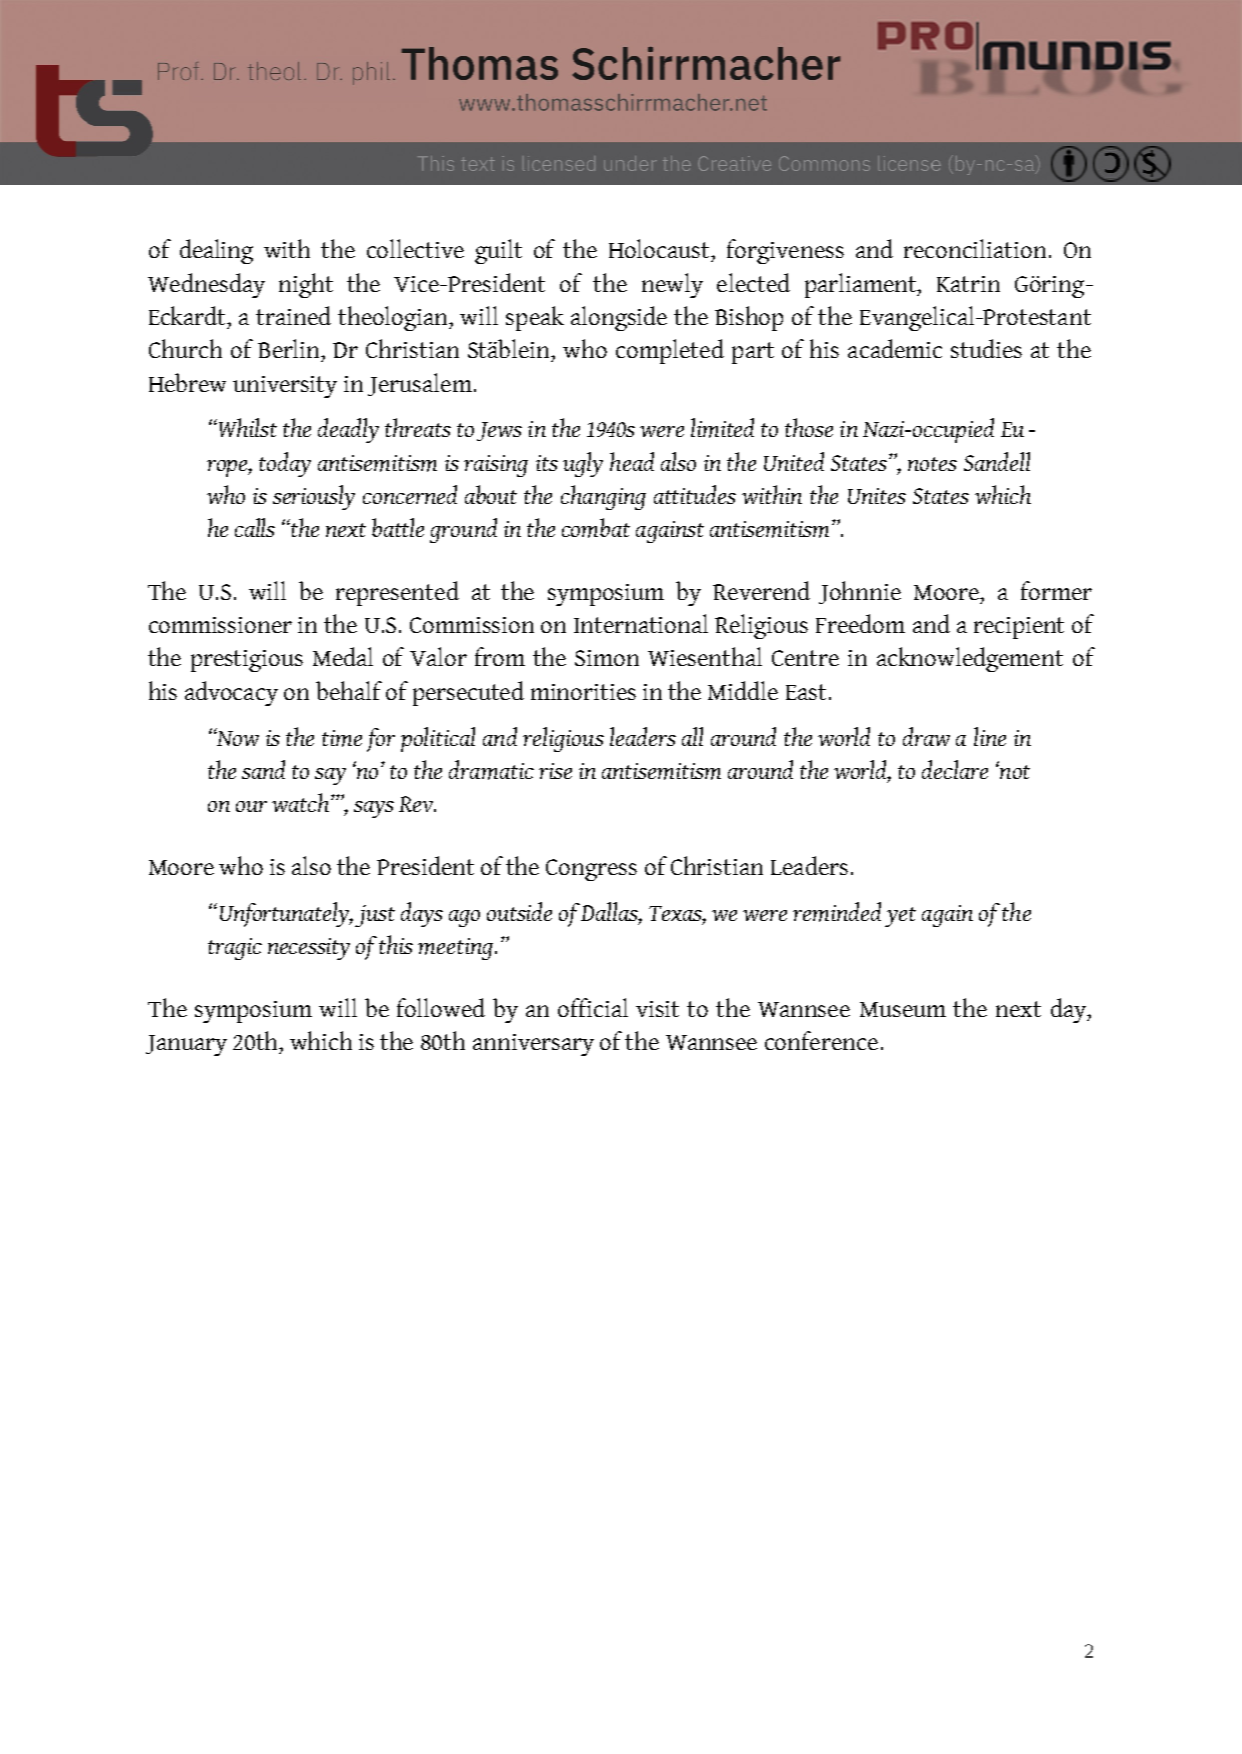 This screenshot has width=1242, height=1754. Describe the element at coordinates (248, 427) in the screenshot. I see `Whilst` at that location.
